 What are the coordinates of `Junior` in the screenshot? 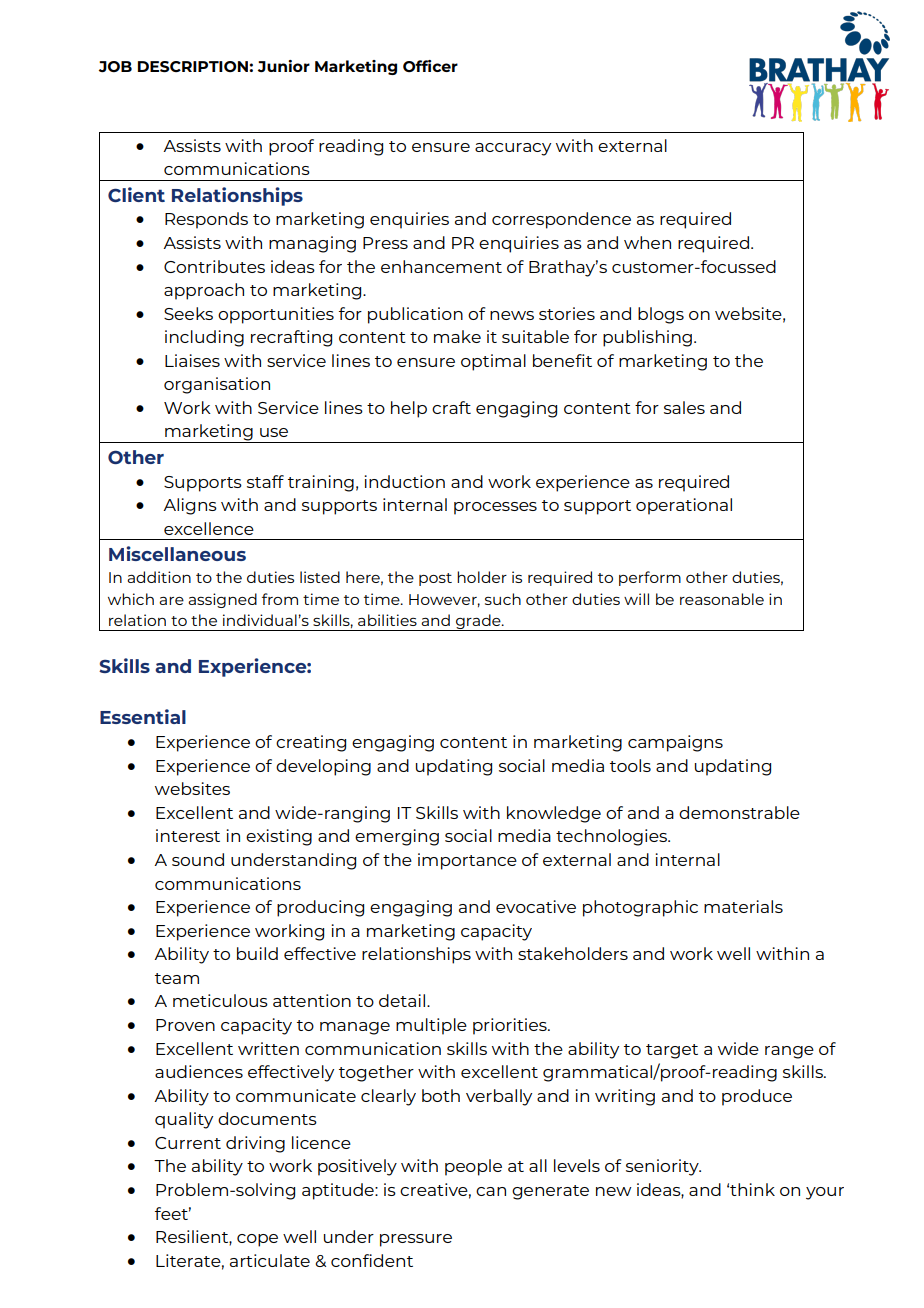 It's located at (284, 66).
